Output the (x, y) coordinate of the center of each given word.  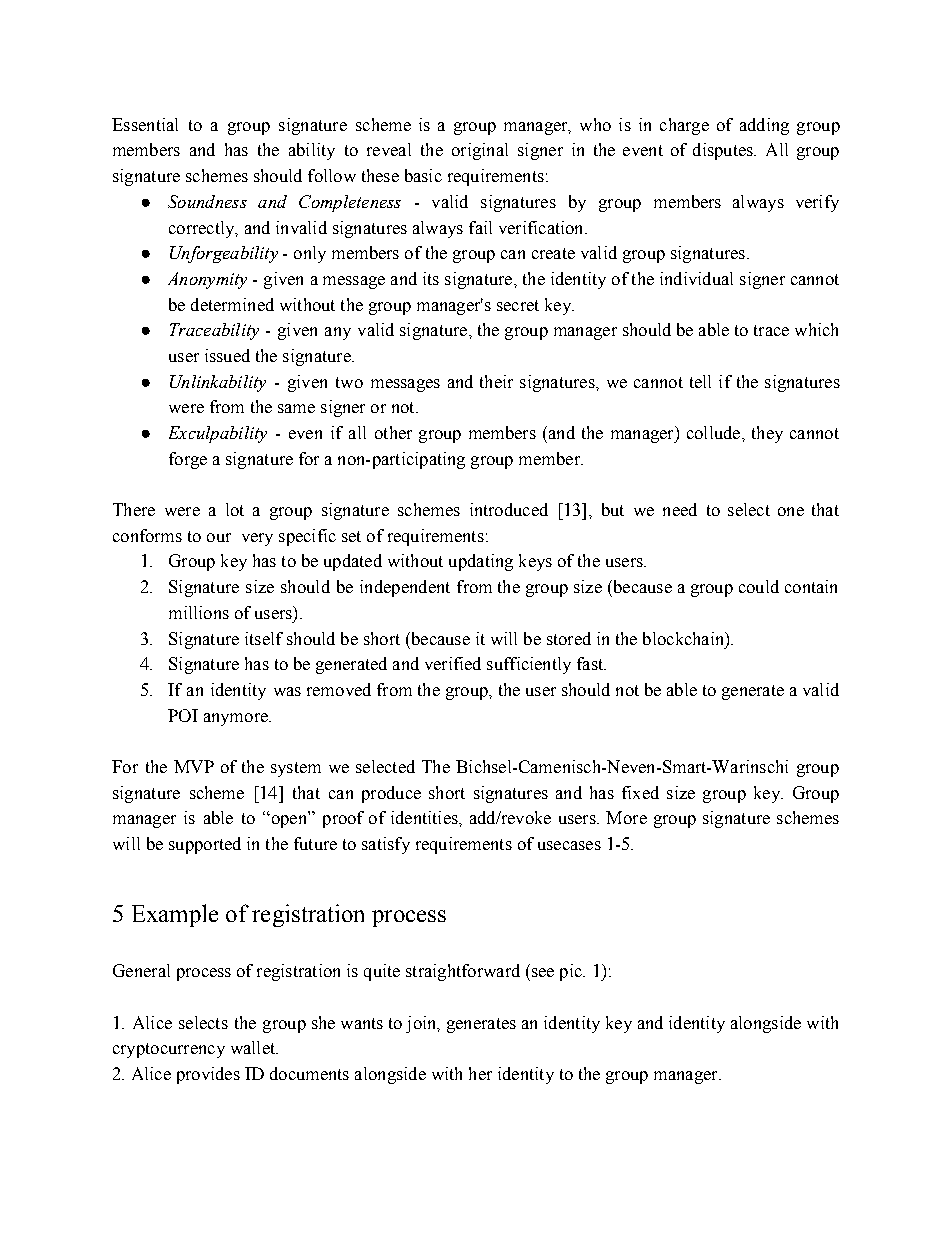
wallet (254, 1047)
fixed (640, 792)
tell (700, 381)
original (480, 151)
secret (518, 305)
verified (453, 663)
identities (425, 817)
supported (205, 845)
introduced (509, 509)
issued (227, 355)
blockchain (685, 639)
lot (235, 509)
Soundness (207, 201)
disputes (724, 151)
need (680, 509)
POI (183, 715)
